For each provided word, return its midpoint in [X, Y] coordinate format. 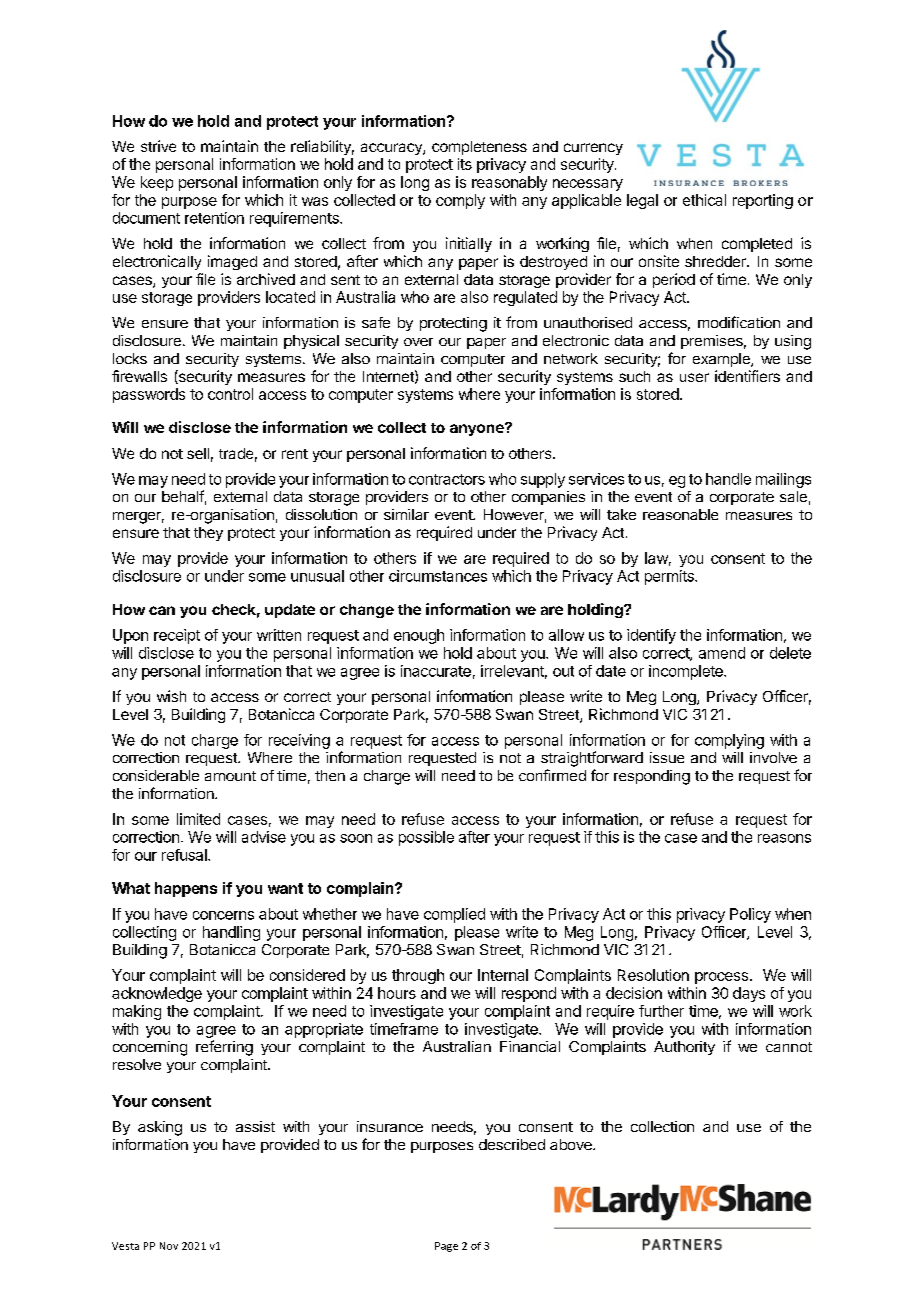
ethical [704, 200]
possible [426, 838]
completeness [479, 148]
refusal [185, 855]
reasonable [680, 514]
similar [406, 514]
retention [214, 218]
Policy [750, 915]
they [208, 534]
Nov [169, 1246]
